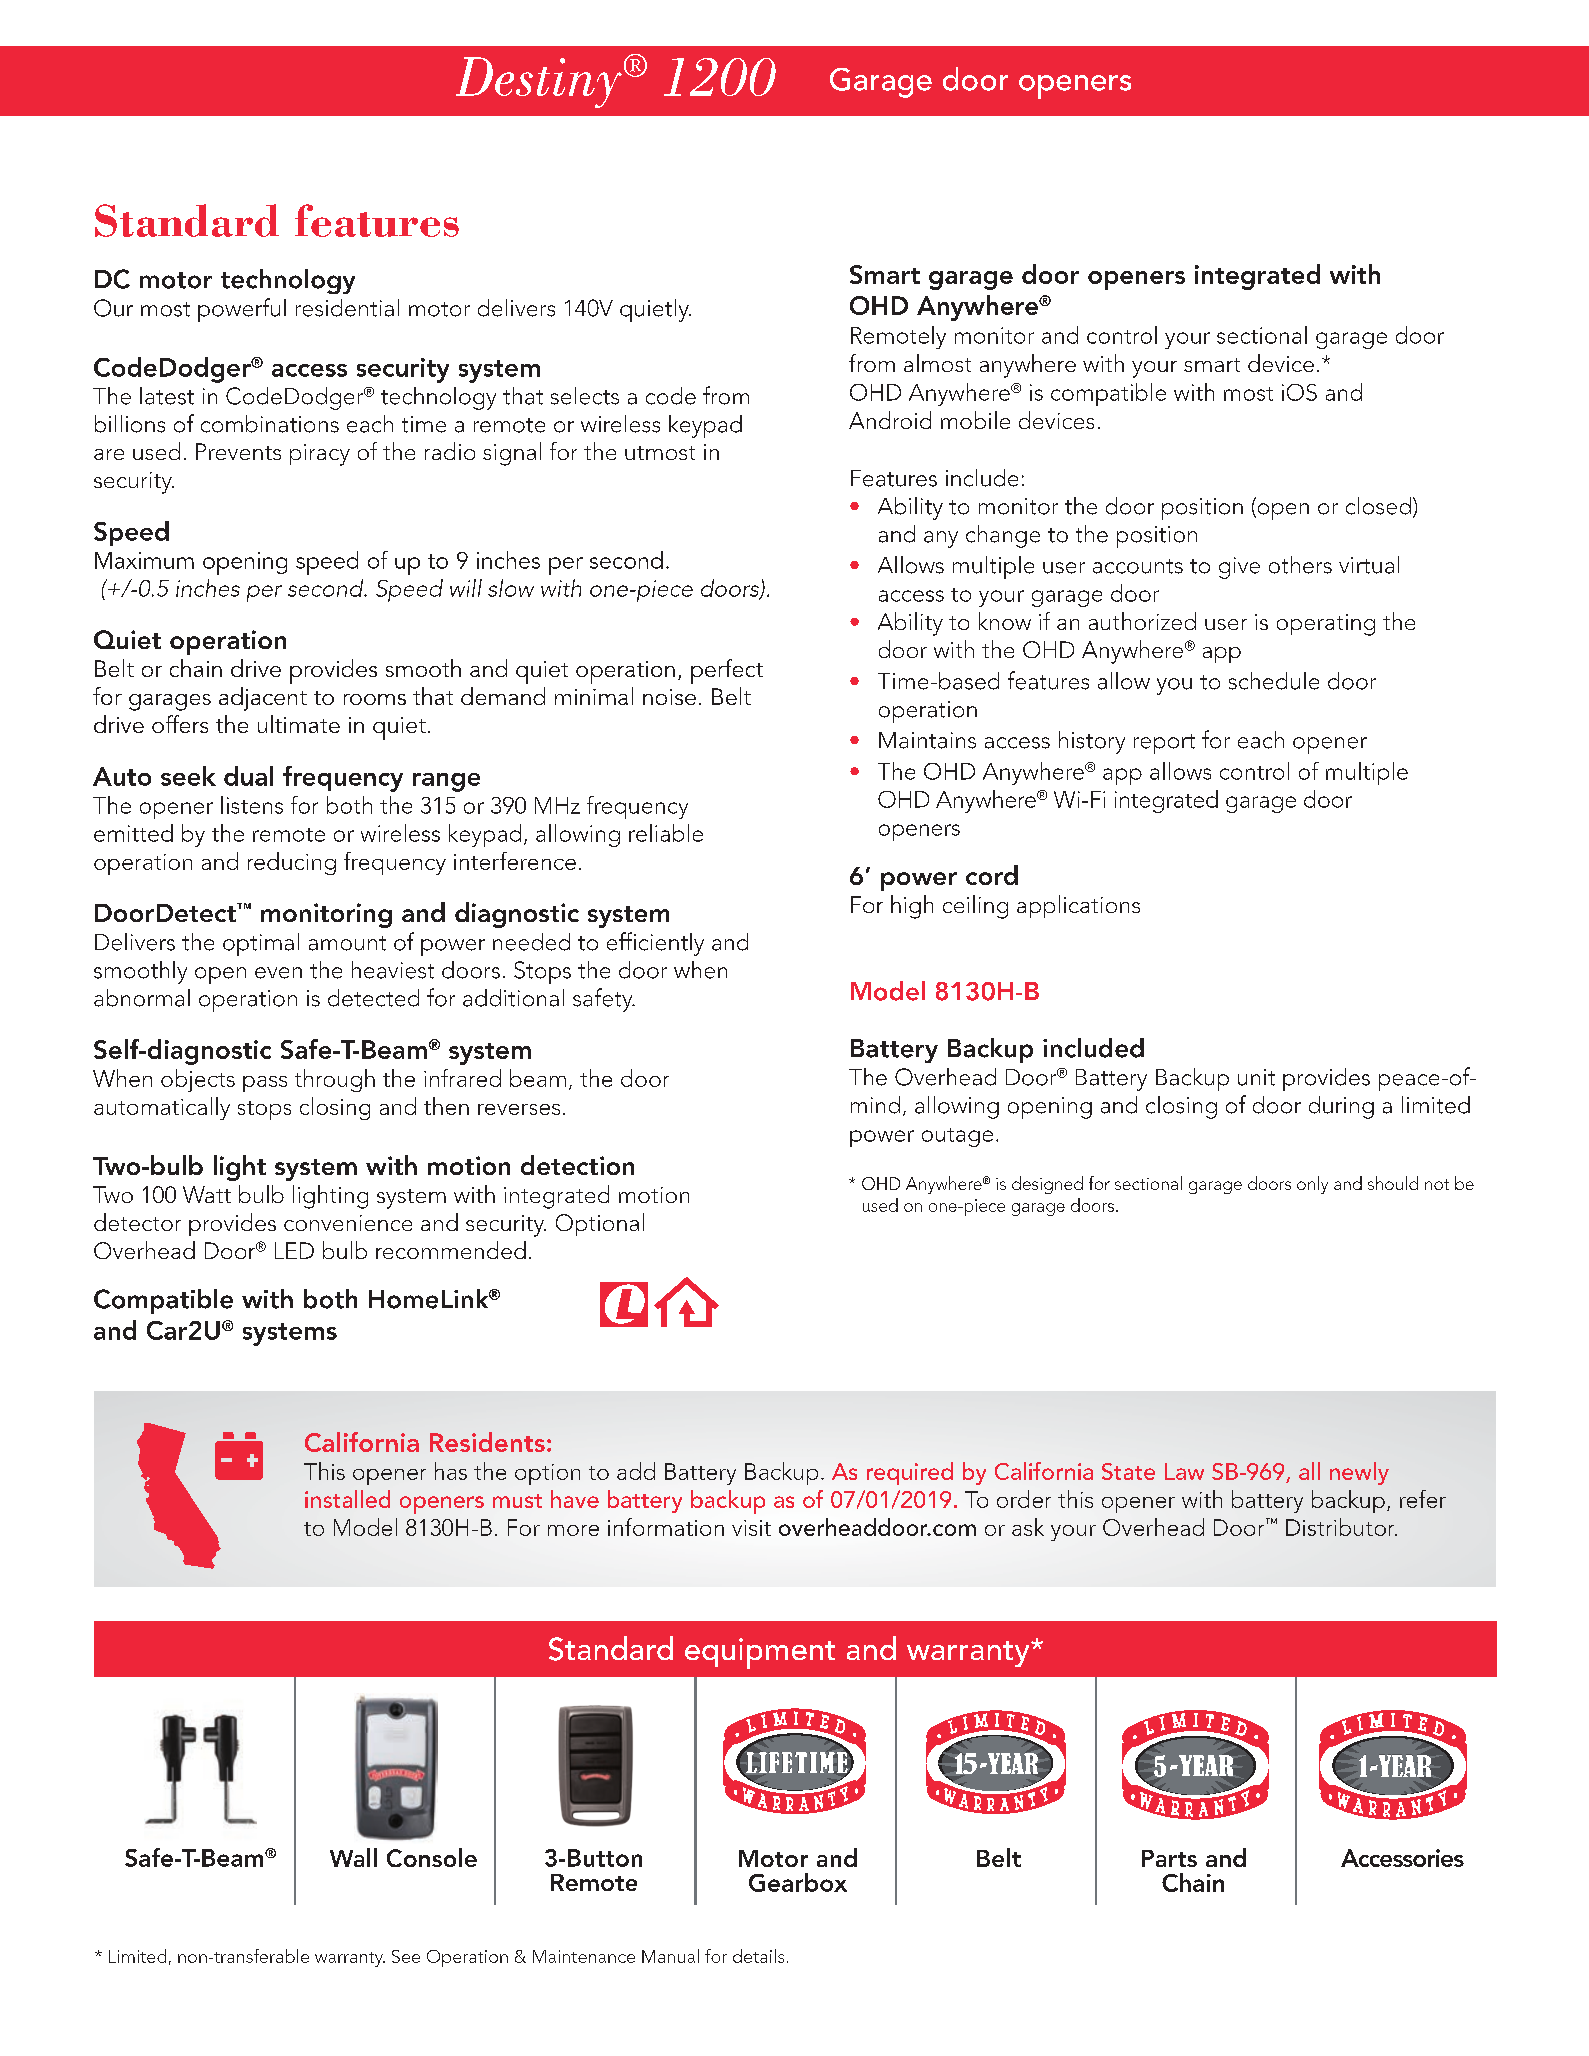  I want to click on visit, so click(751, 1528).
